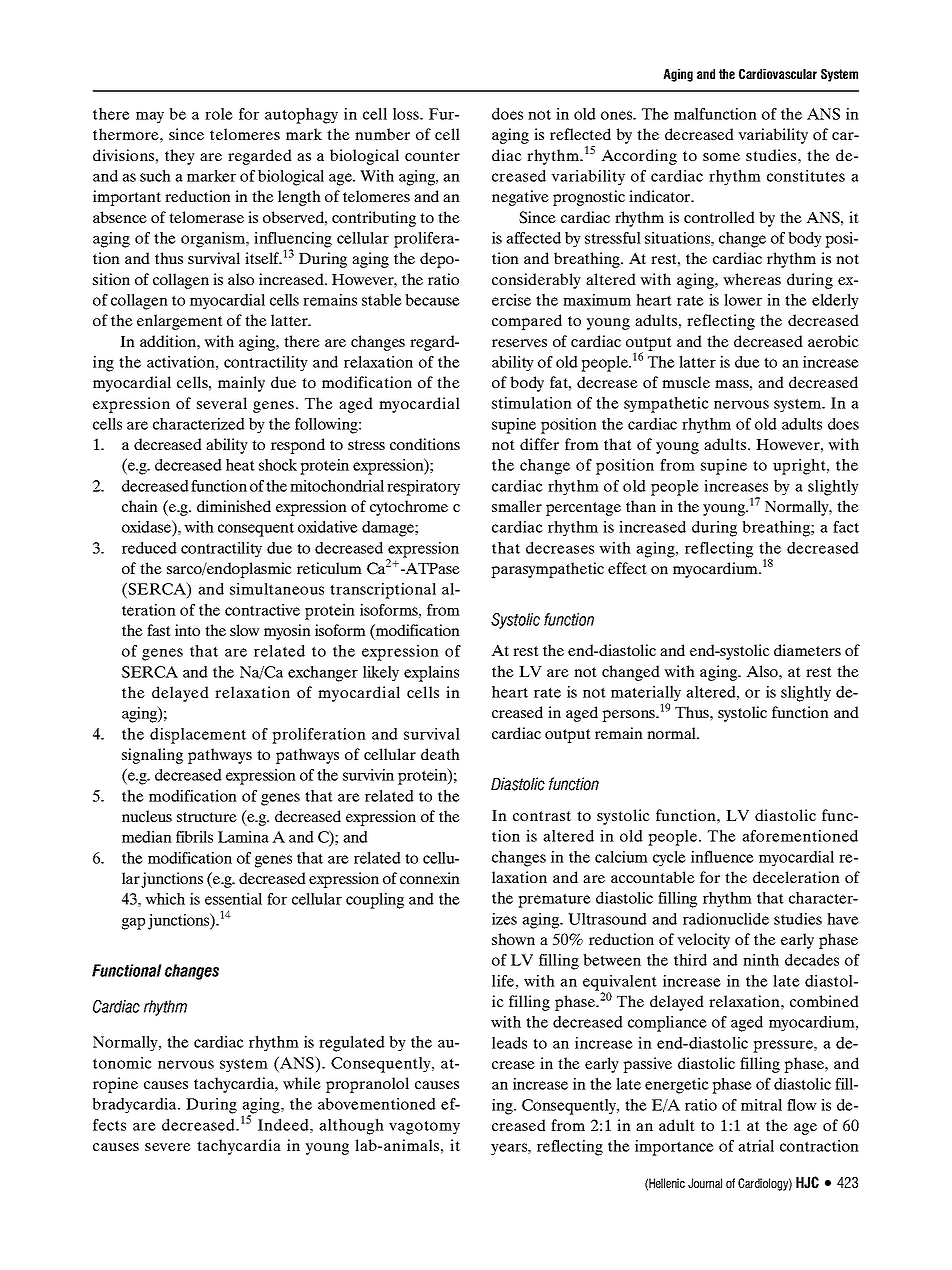  What do you see at coordinates (219, 114) in the screenshot?
I see `role` at bounding box center [219, 114].
